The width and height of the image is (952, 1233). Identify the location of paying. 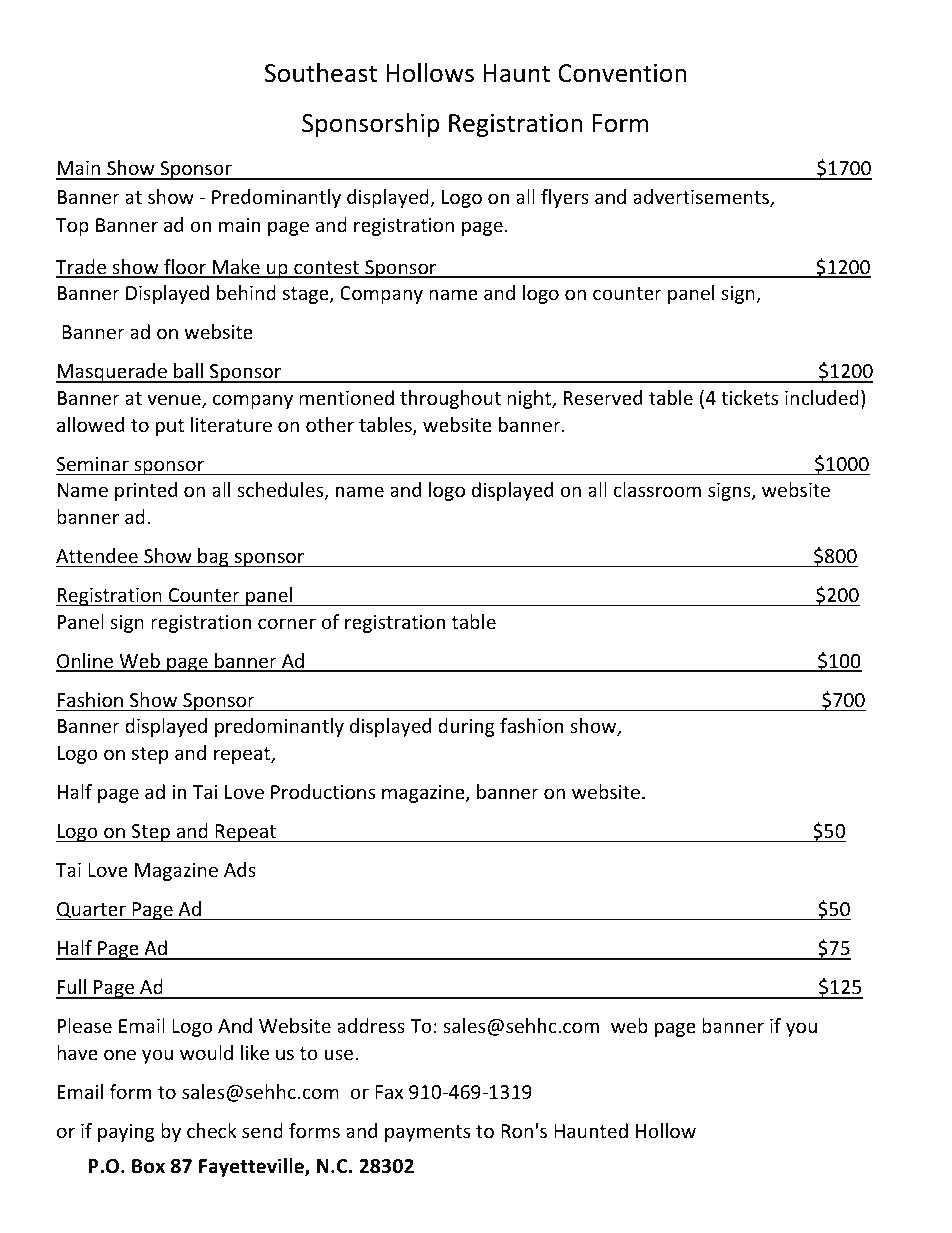
(126, 1133).
